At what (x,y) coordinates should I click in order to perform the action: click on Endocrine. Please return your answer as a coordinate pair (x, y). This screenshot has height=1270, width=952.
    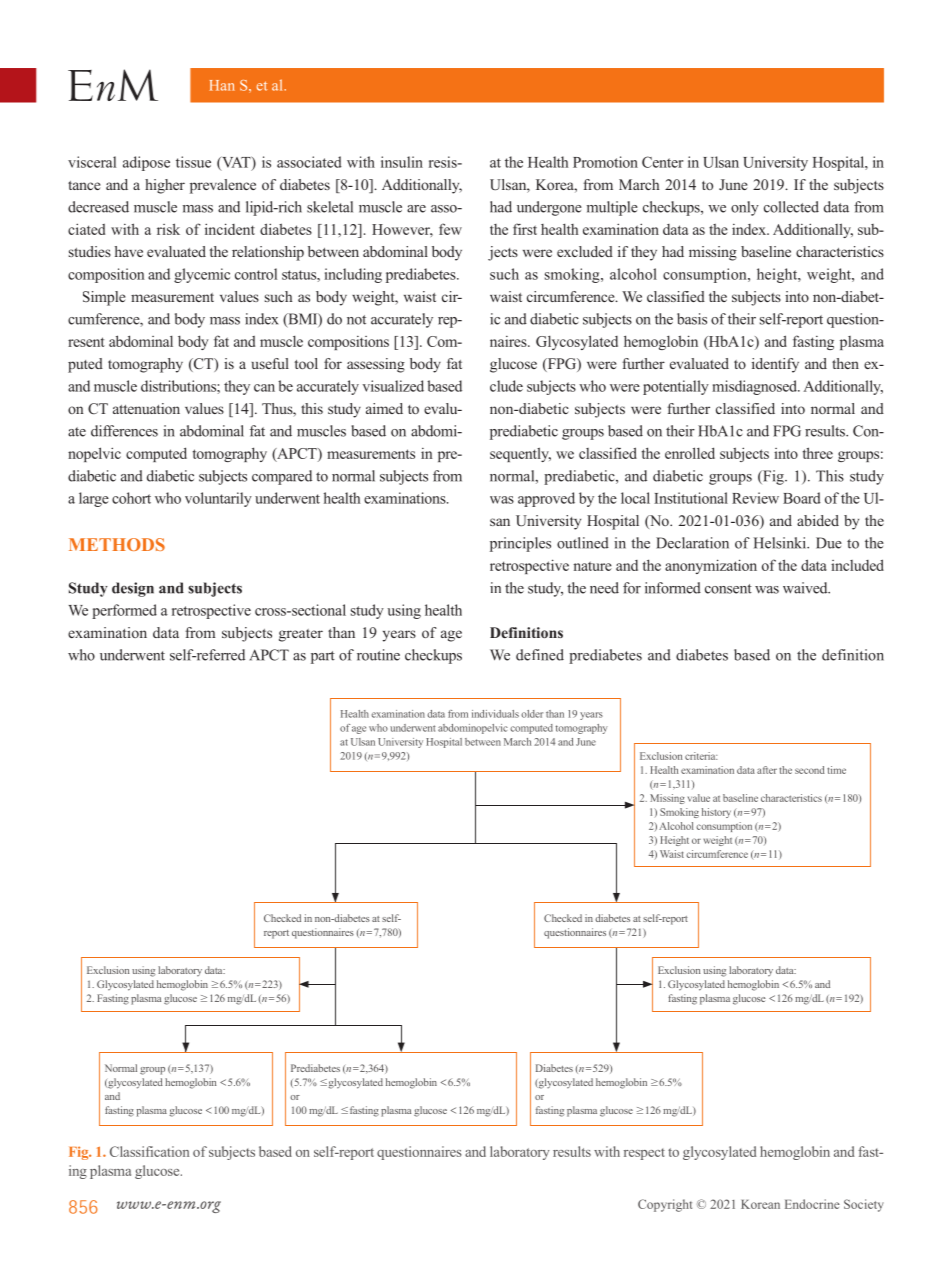
    Looking at the image, I should click on (812, 1204).
